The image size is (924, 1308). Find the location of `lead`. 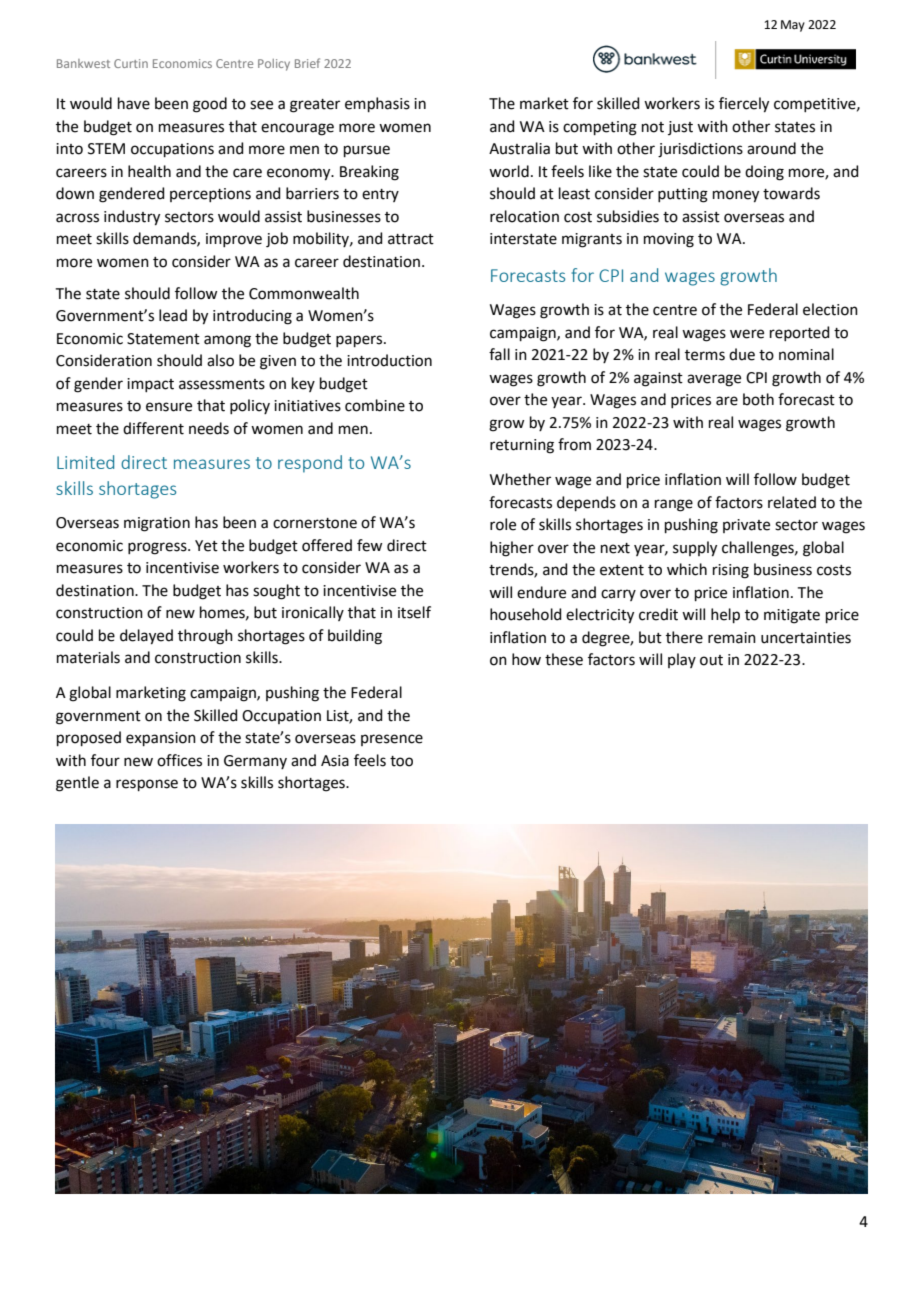

lead is located at coordinates (173, 315).
